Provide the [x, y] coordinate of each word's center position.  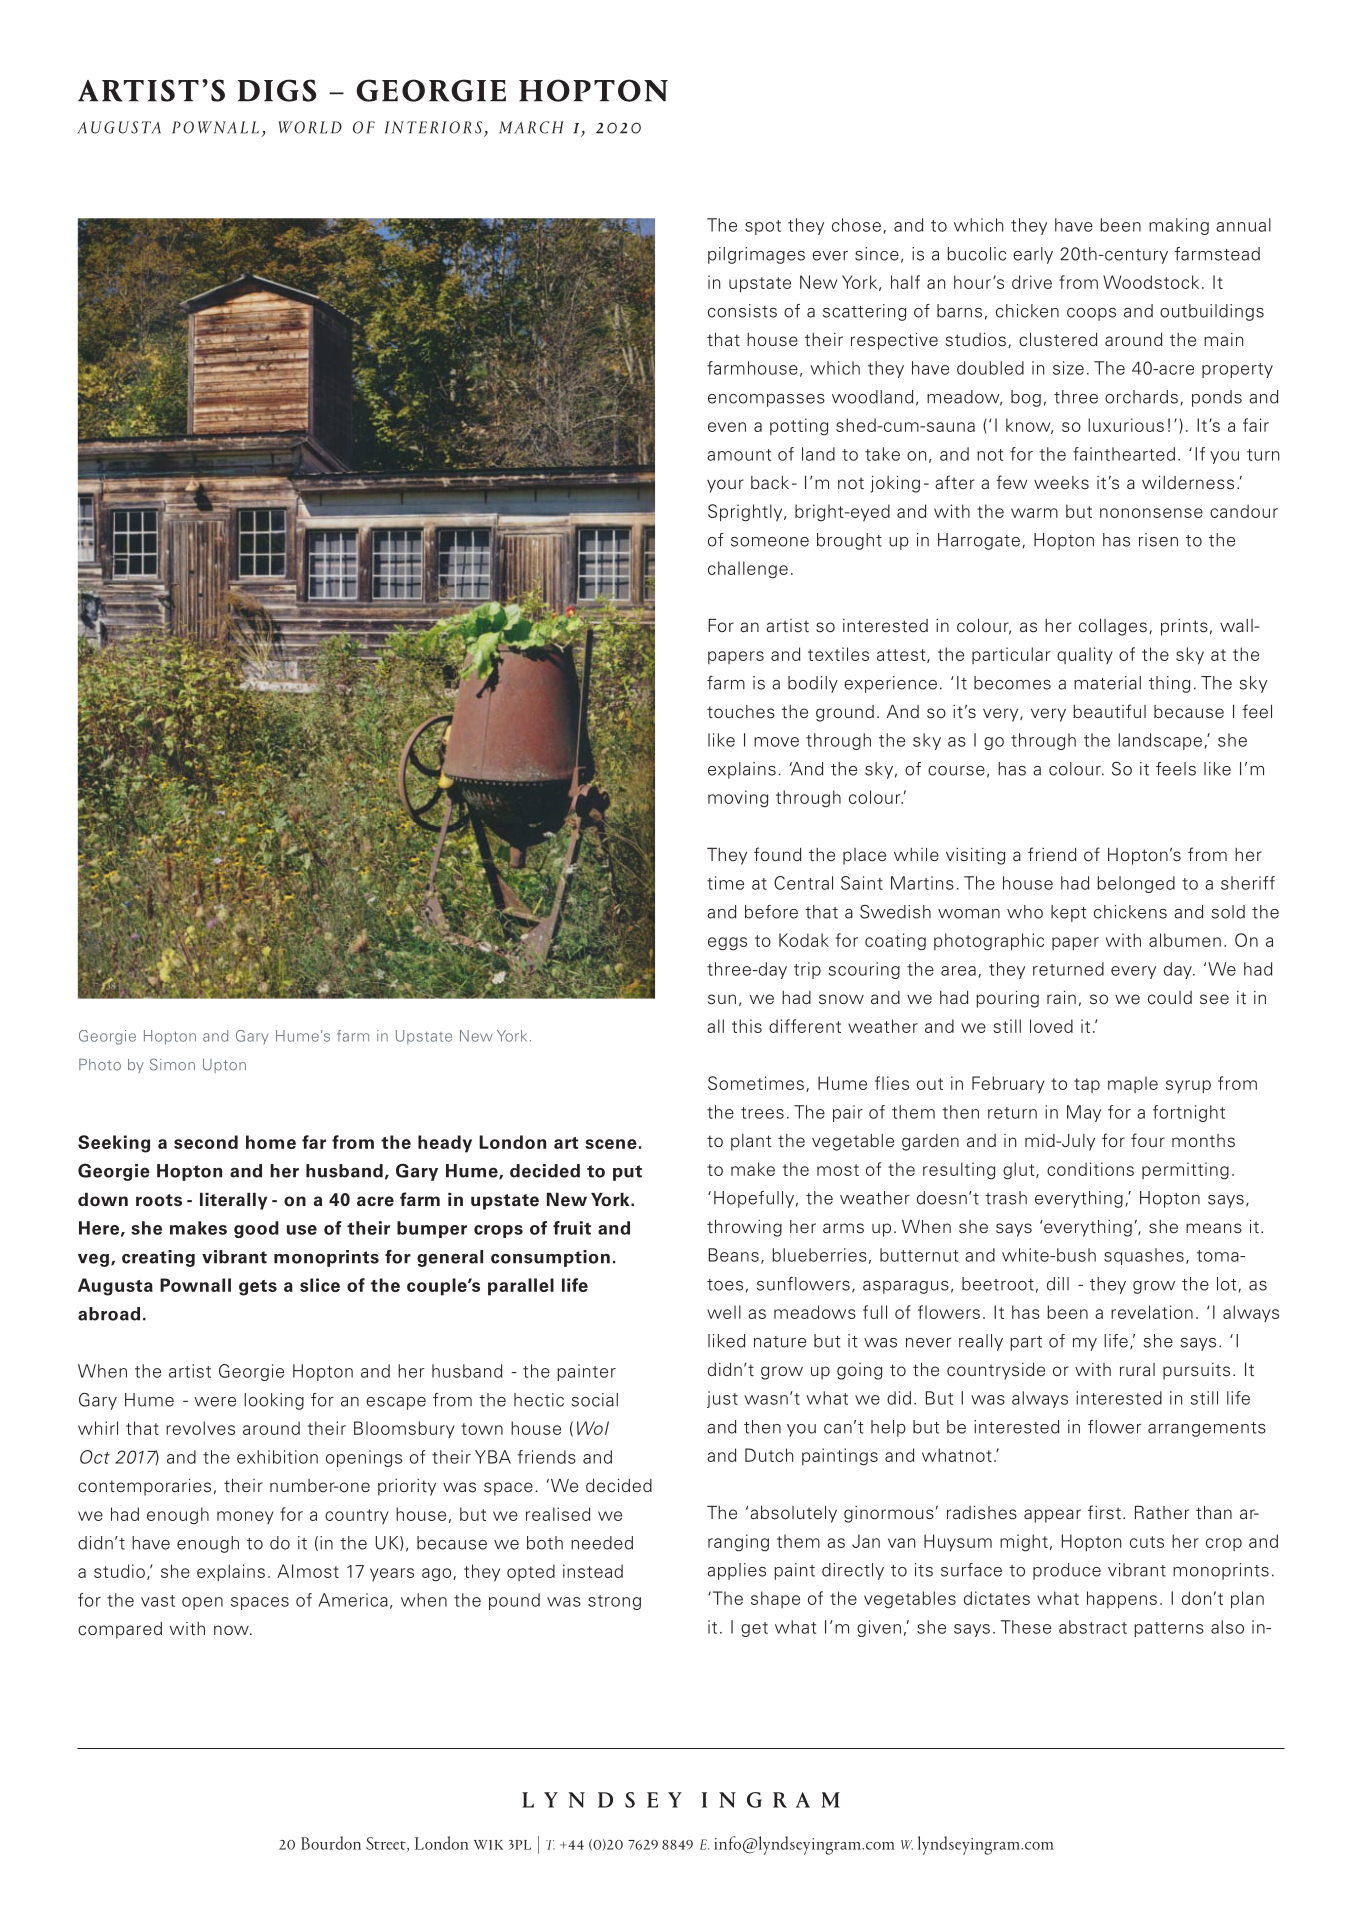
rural [1137, 1369]
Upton [224, 1066]
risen [1158, 540]
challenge [748, 570]
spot [763, 227]
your [725, 486]
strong [614, 1602]
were [215, 1402]
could [1170, 998]
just [722, 1399]
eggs [727, 944]
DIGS [277, 90]
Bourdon [331, 1843]
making [1179, 226]
